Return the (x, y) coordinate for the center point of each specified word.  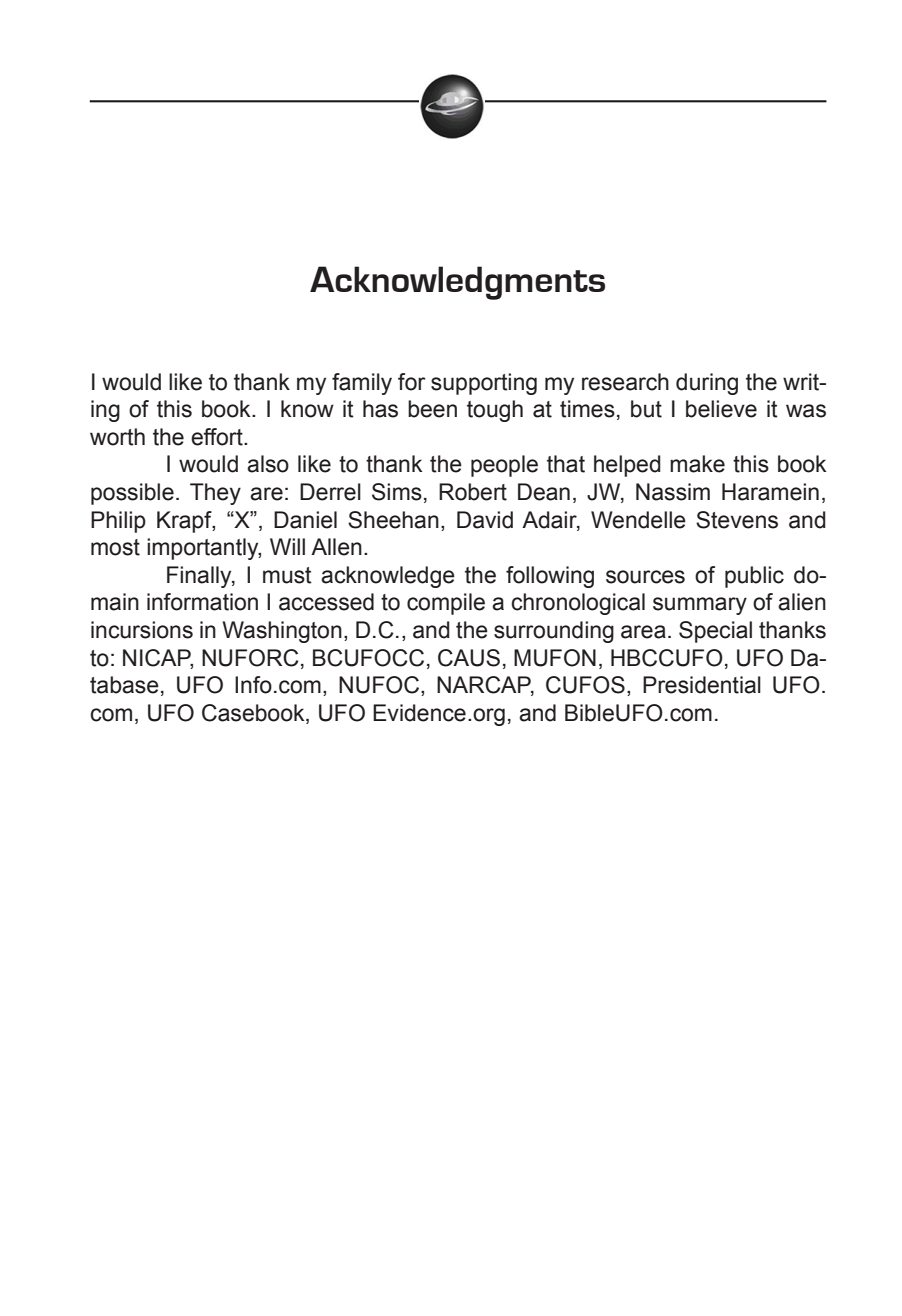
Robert (473, 492)
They (215, 494)
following (550, 577)
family (362, 384)
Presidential (702, 685)
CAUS (469, 658)
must (287, 575)
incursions (142, 630)
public (754, 577)
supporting (484, 384)
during (707, 384)
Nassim (673, 492)
